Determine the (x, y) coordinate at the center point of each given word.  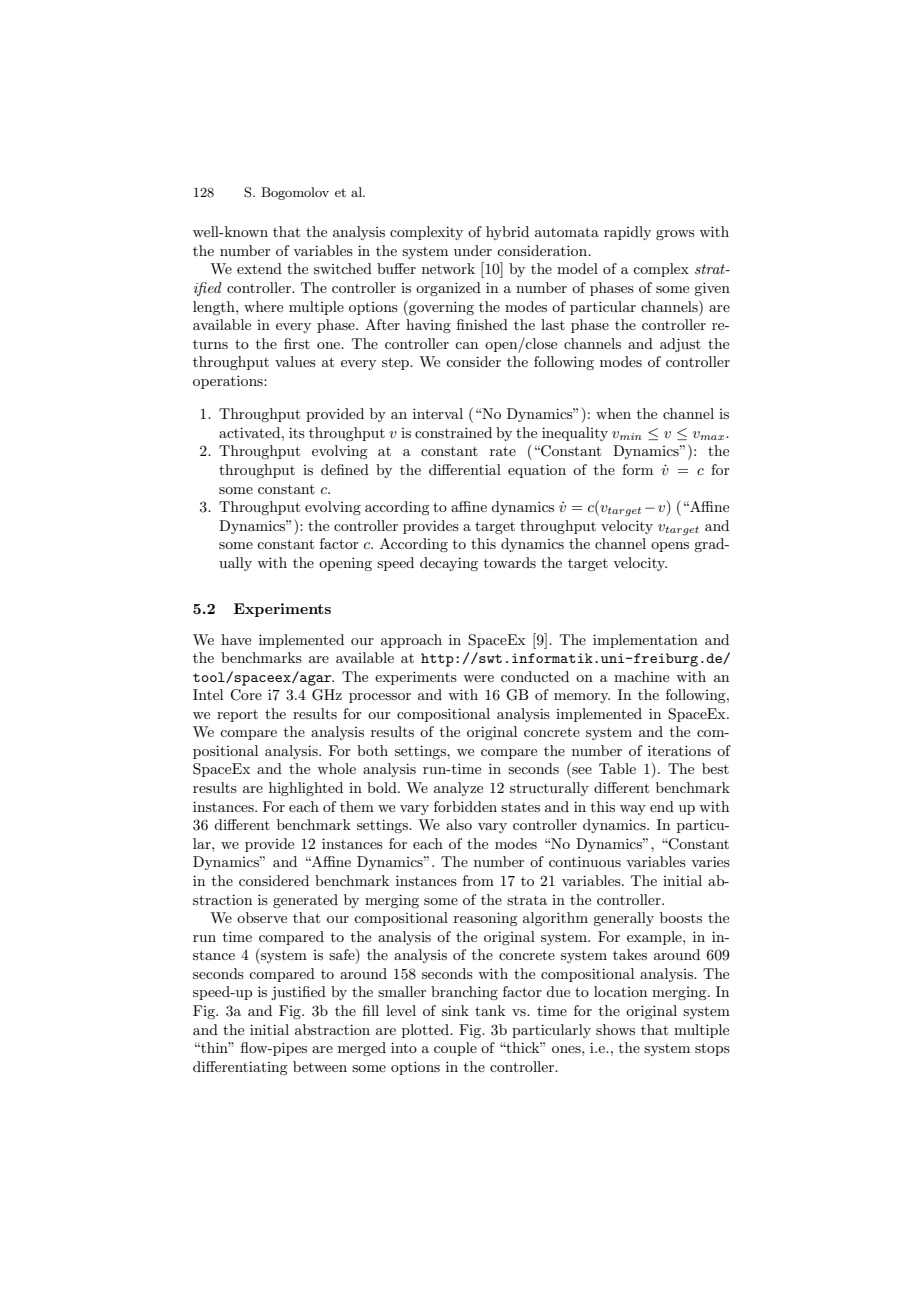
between (320, 1066)
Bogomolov (295, 193)
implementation (645, 641)
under (473, 250)
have (236, 639)
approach (411, 641)
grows (675, 235)
